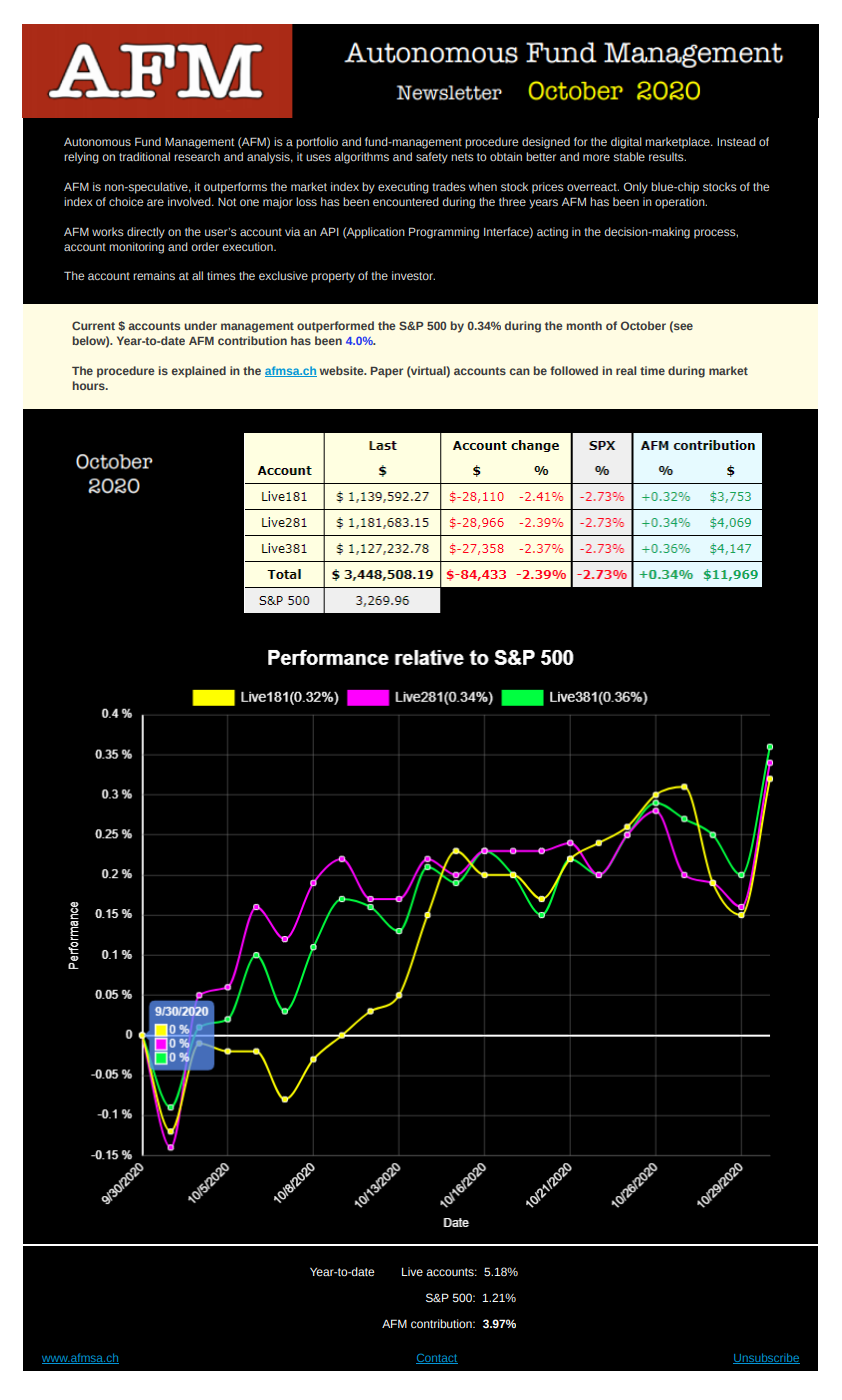  Describe the element at coordinates (412, 1271) in the screenshot. I see `Live` at that location.
